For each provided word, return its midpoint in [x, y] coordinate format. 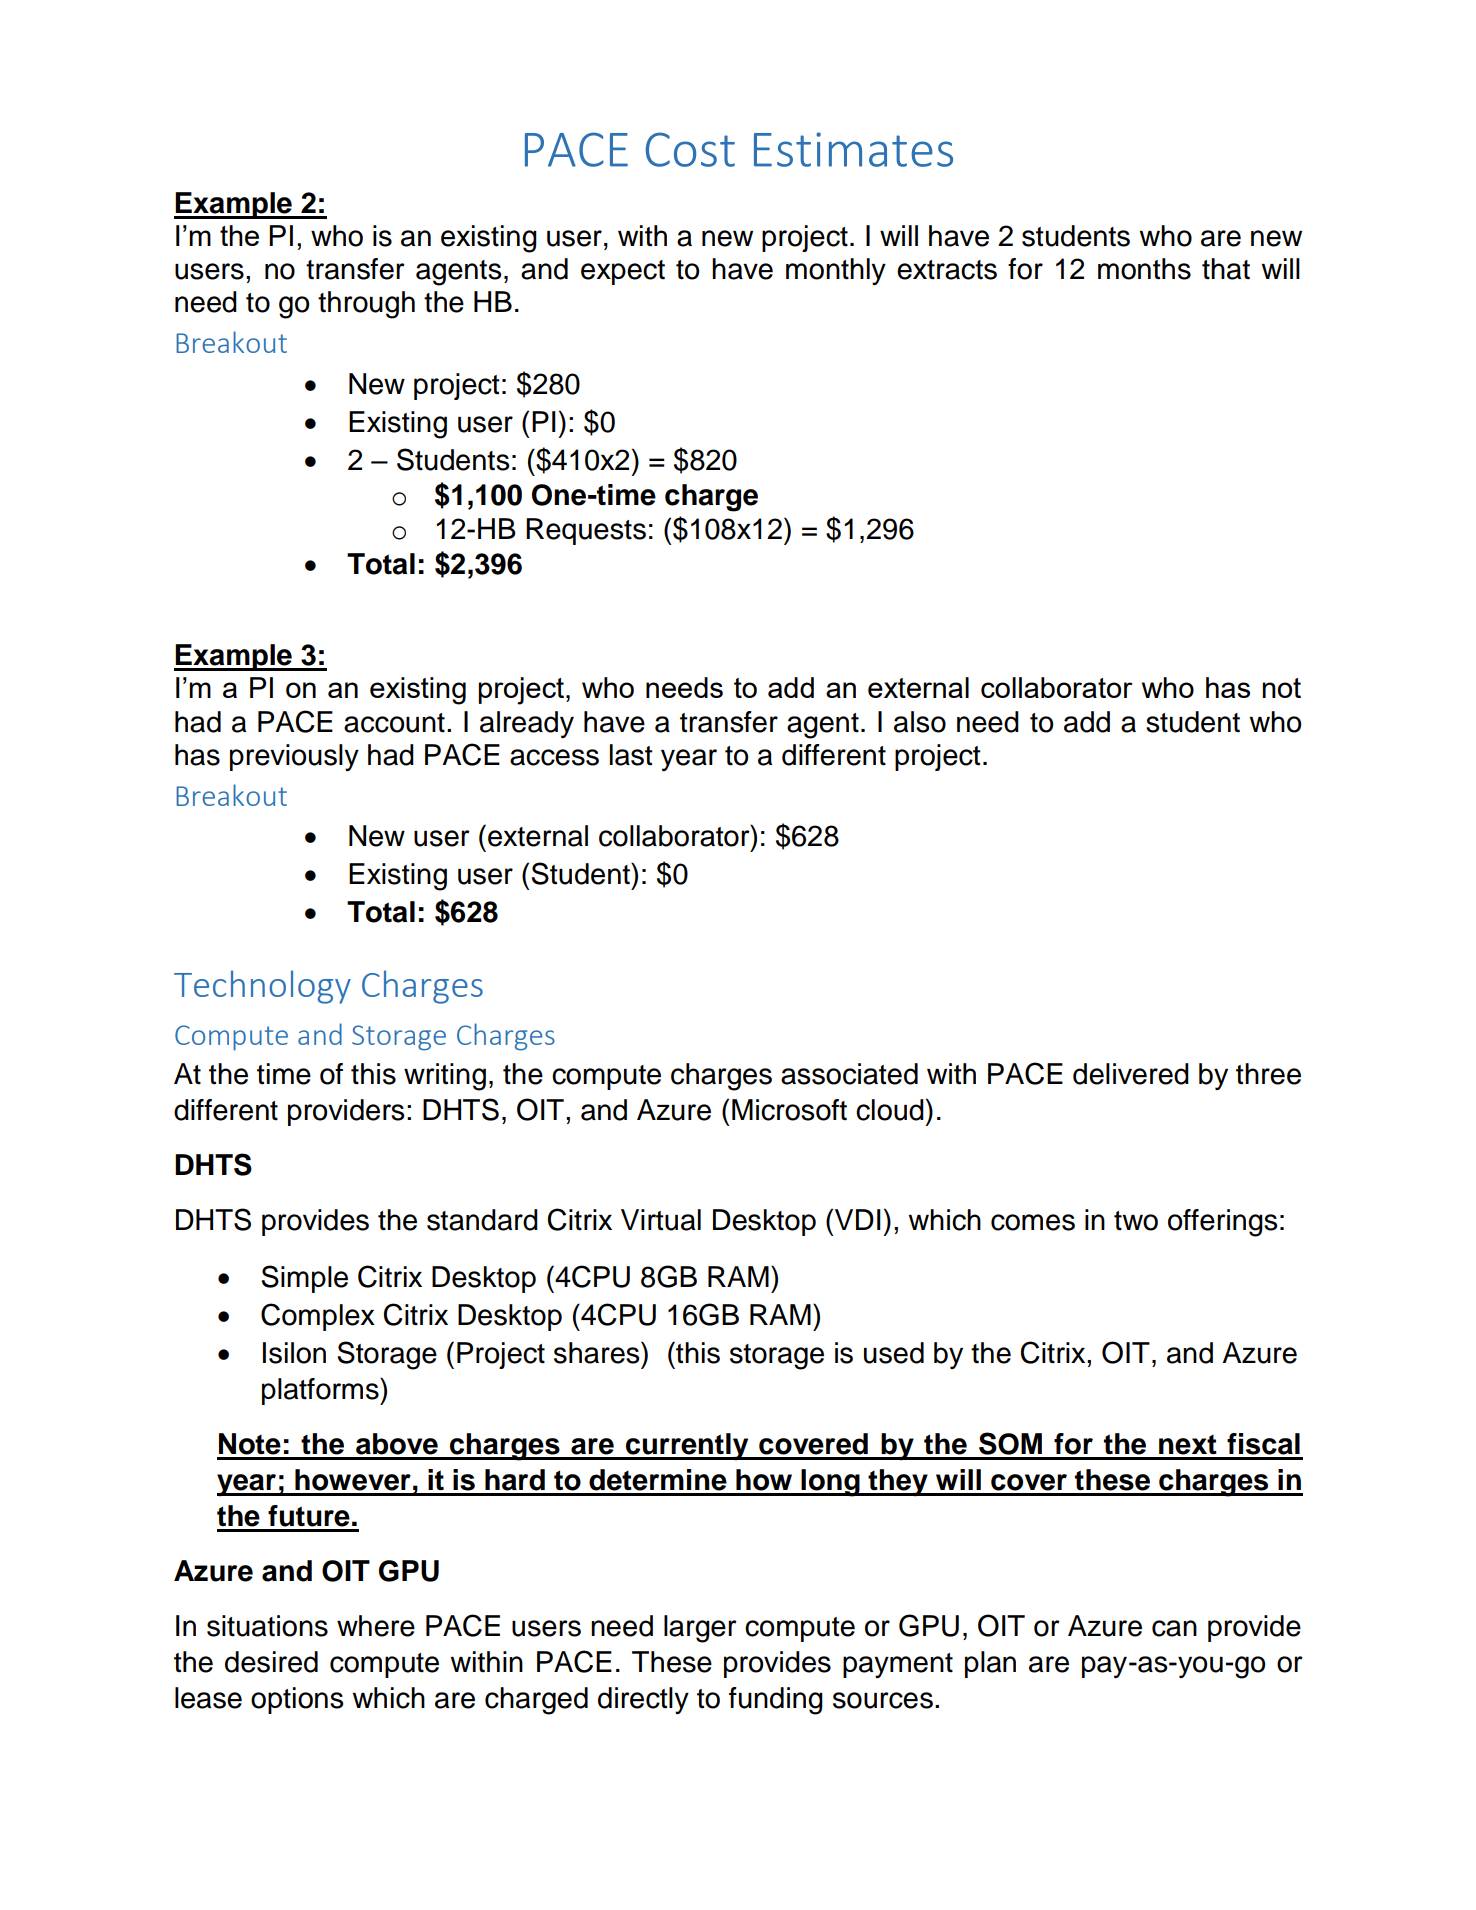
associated [849, 1074]
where [376, 1626]
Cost [690, 149]
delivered [1131, 1074]
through [366, 305]
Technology [262, 987]
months [1144, 269]
